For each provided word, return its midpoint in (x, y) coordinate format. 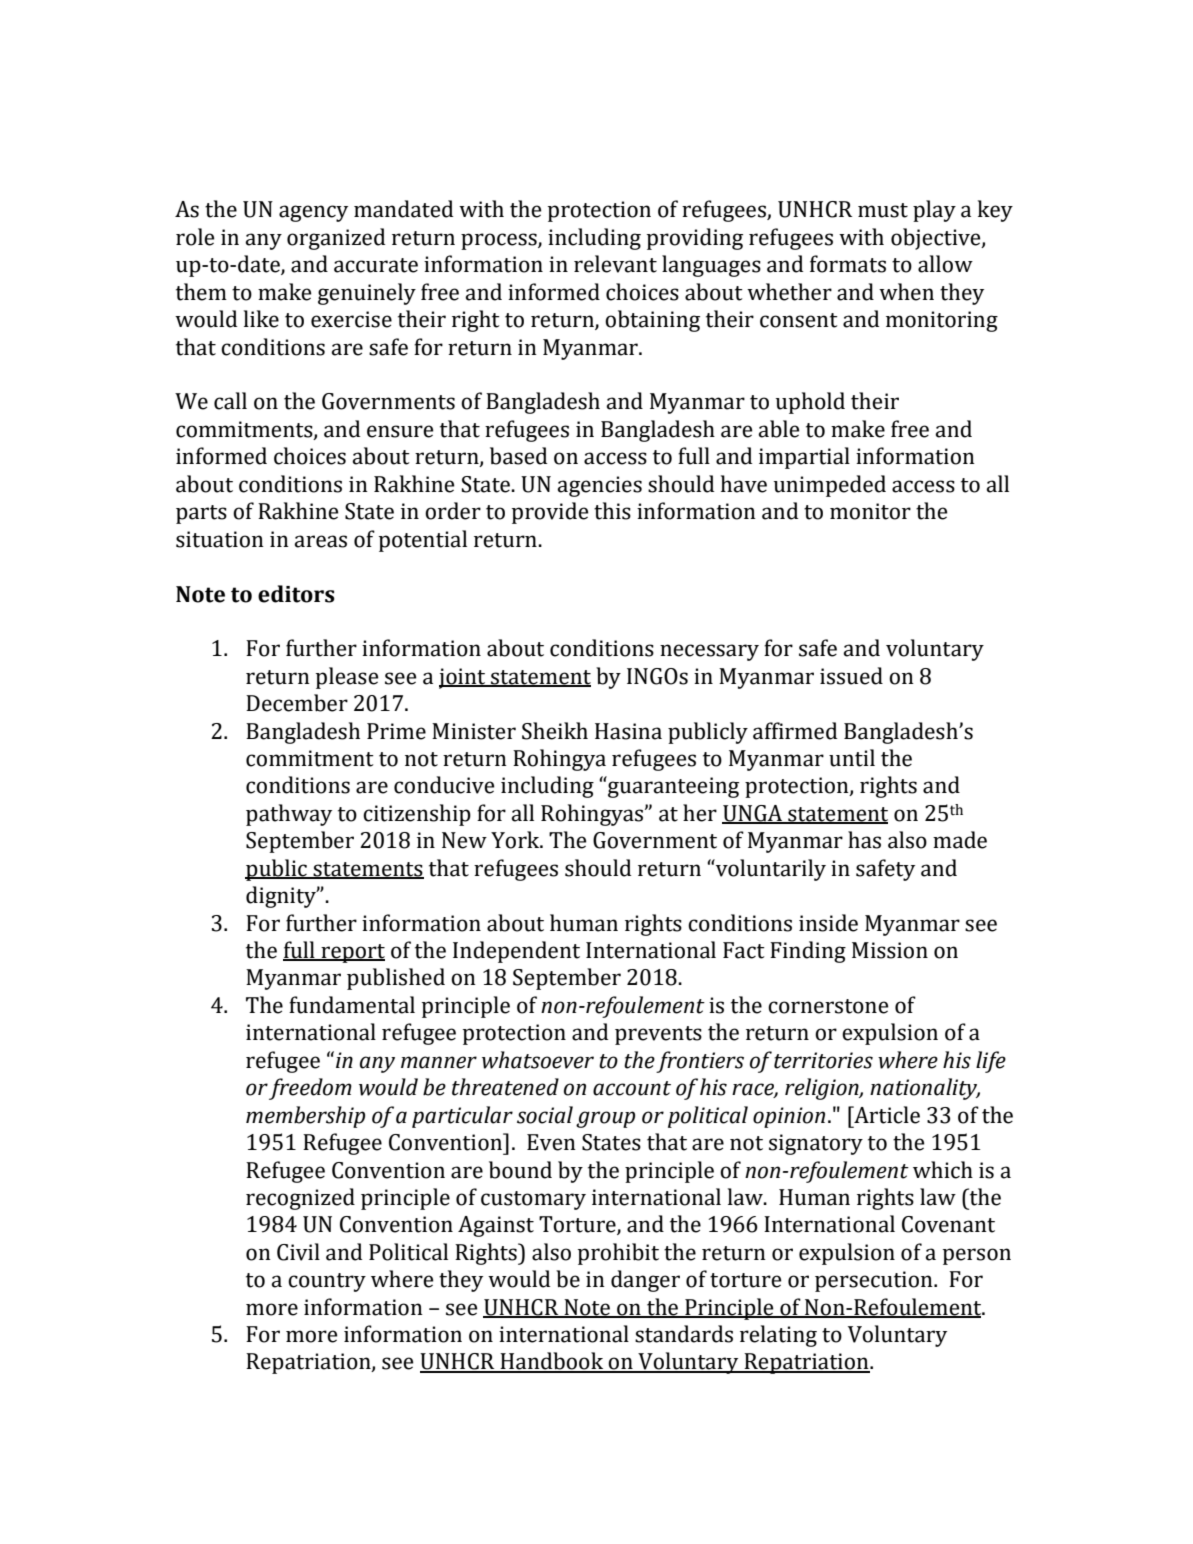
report (352, 953)
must (883, 210)
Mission (890, 950)
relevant (615, 264)
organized (336, 239)
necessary (709, 652)
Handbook (552, 1362)
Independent (516, 952)
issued (851, 676)
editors (296, 594)
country (327, 1282)
